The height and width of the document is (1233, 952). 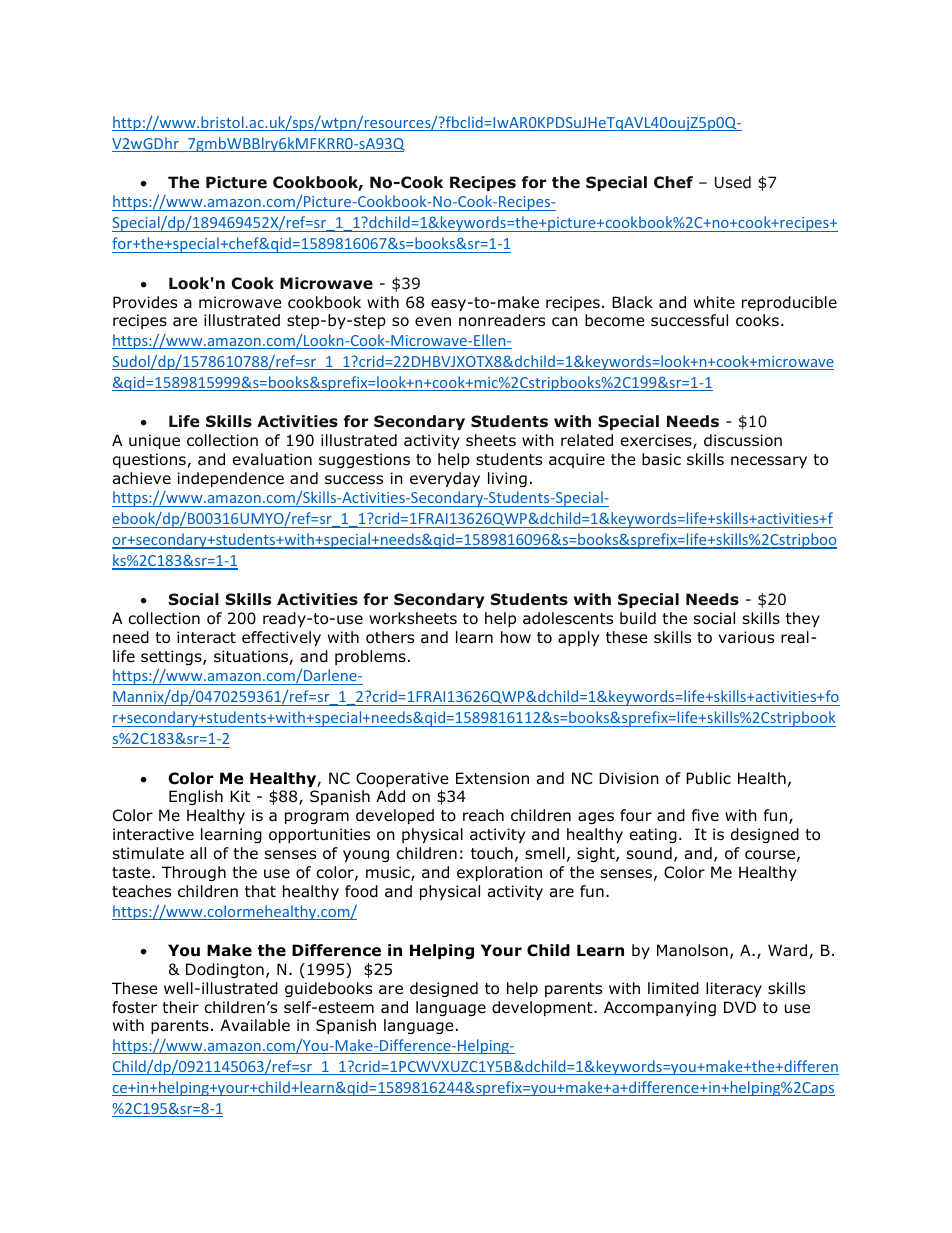 I want to click on Provides, so click(x=145, y=302).
